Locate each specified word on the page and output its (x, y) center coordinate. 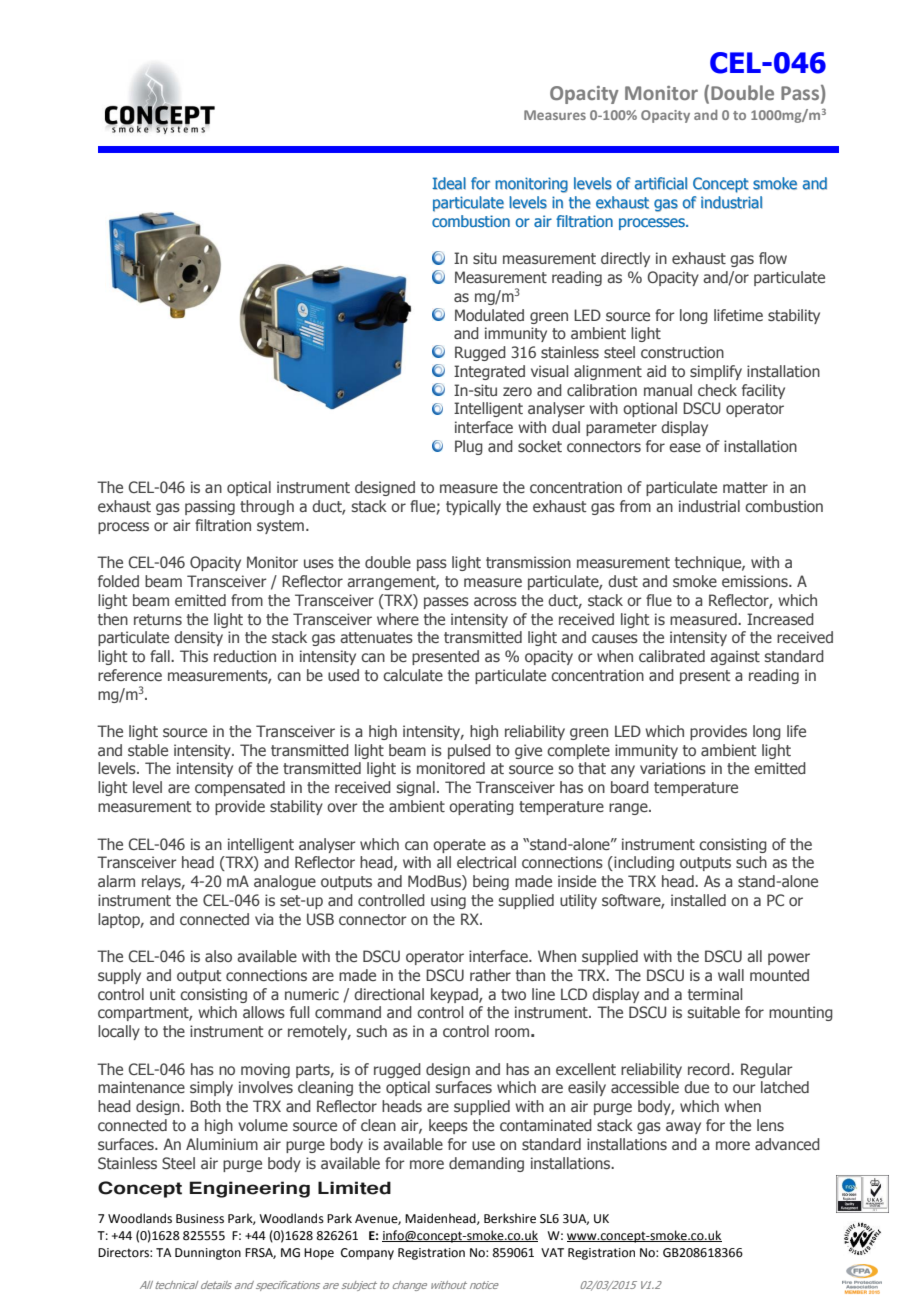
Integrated (489, 372)
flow (773, 258)
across (495, 601)
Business (200, 1219)
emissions (756, 581)
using (448, 901)
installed (698, 900)
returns (158, 619)
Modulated (489, 315)
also (218, 956)
